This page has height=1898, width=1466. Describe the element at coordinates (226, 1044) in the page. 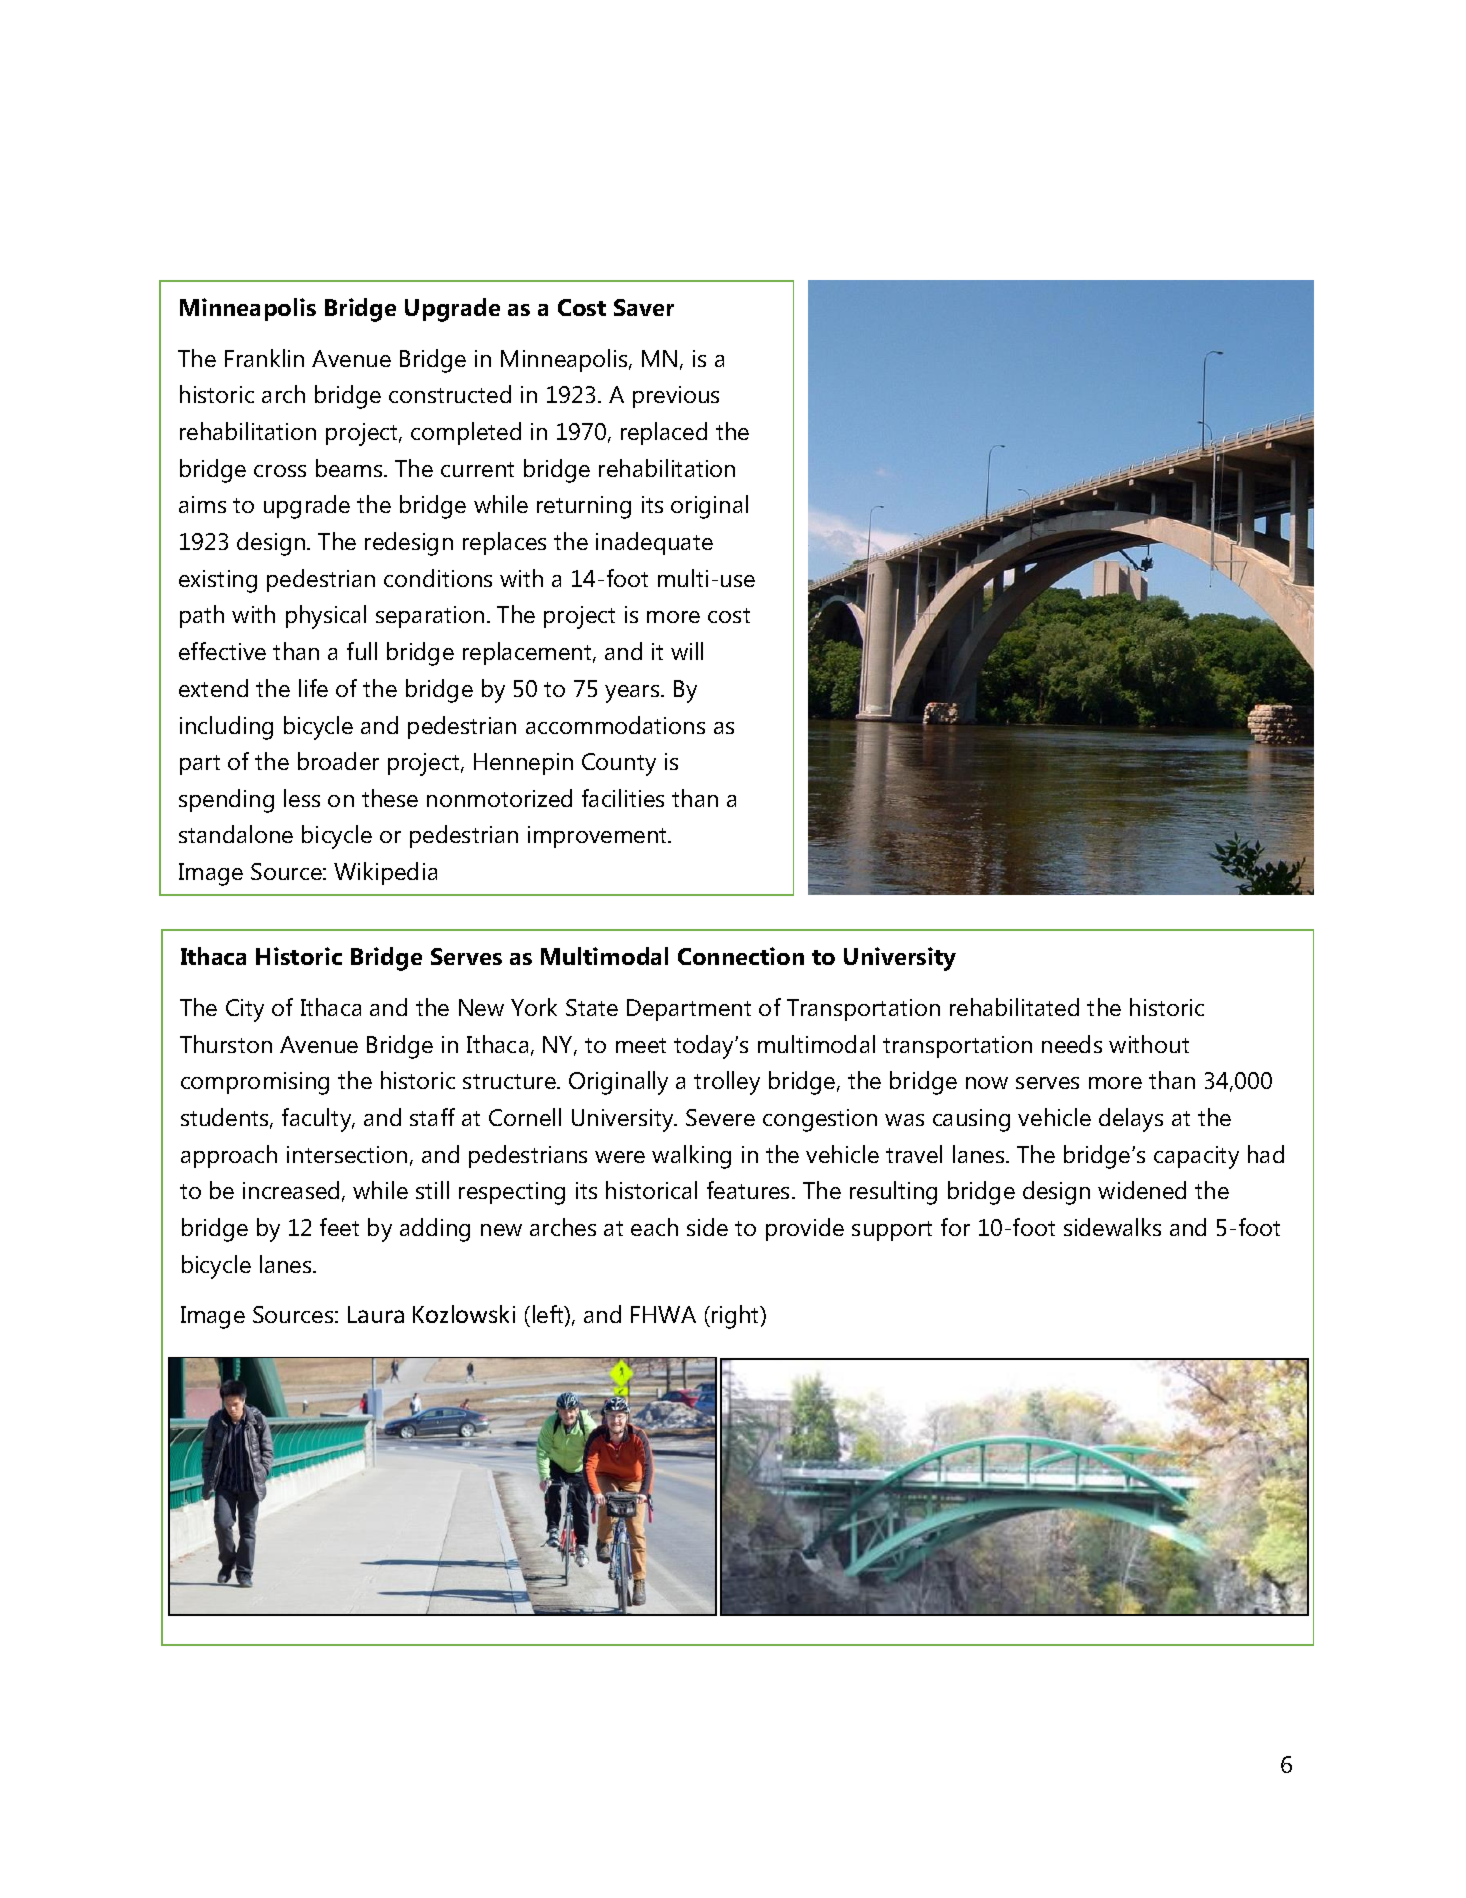

I see `Thurston` at that location.
